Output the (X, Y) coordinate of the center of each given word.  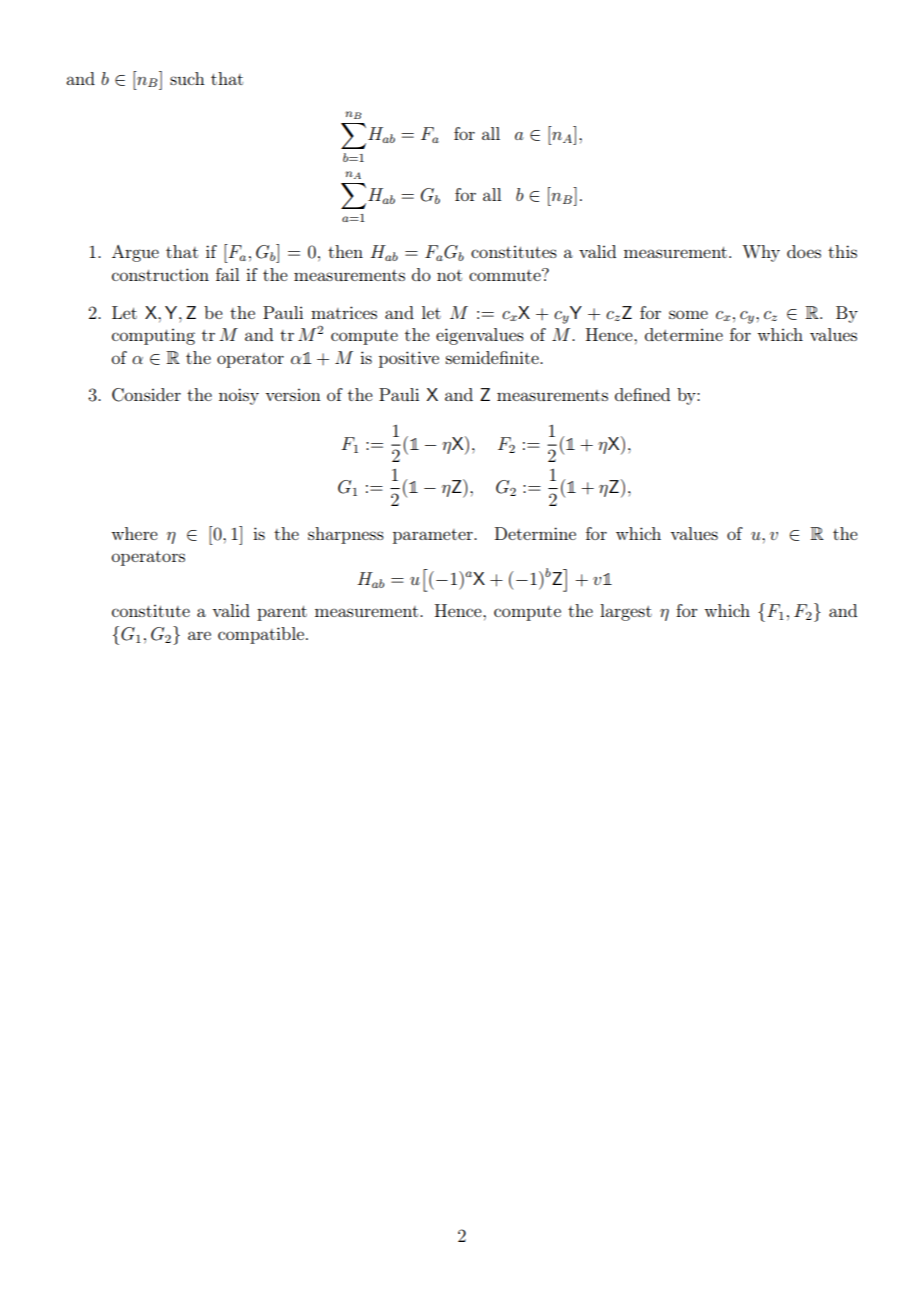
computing (153, 336)
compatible (261, 635)
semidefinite (493, 357)
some (688, 314)
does (804, 251)
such (187, 78)
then (345, 251)
